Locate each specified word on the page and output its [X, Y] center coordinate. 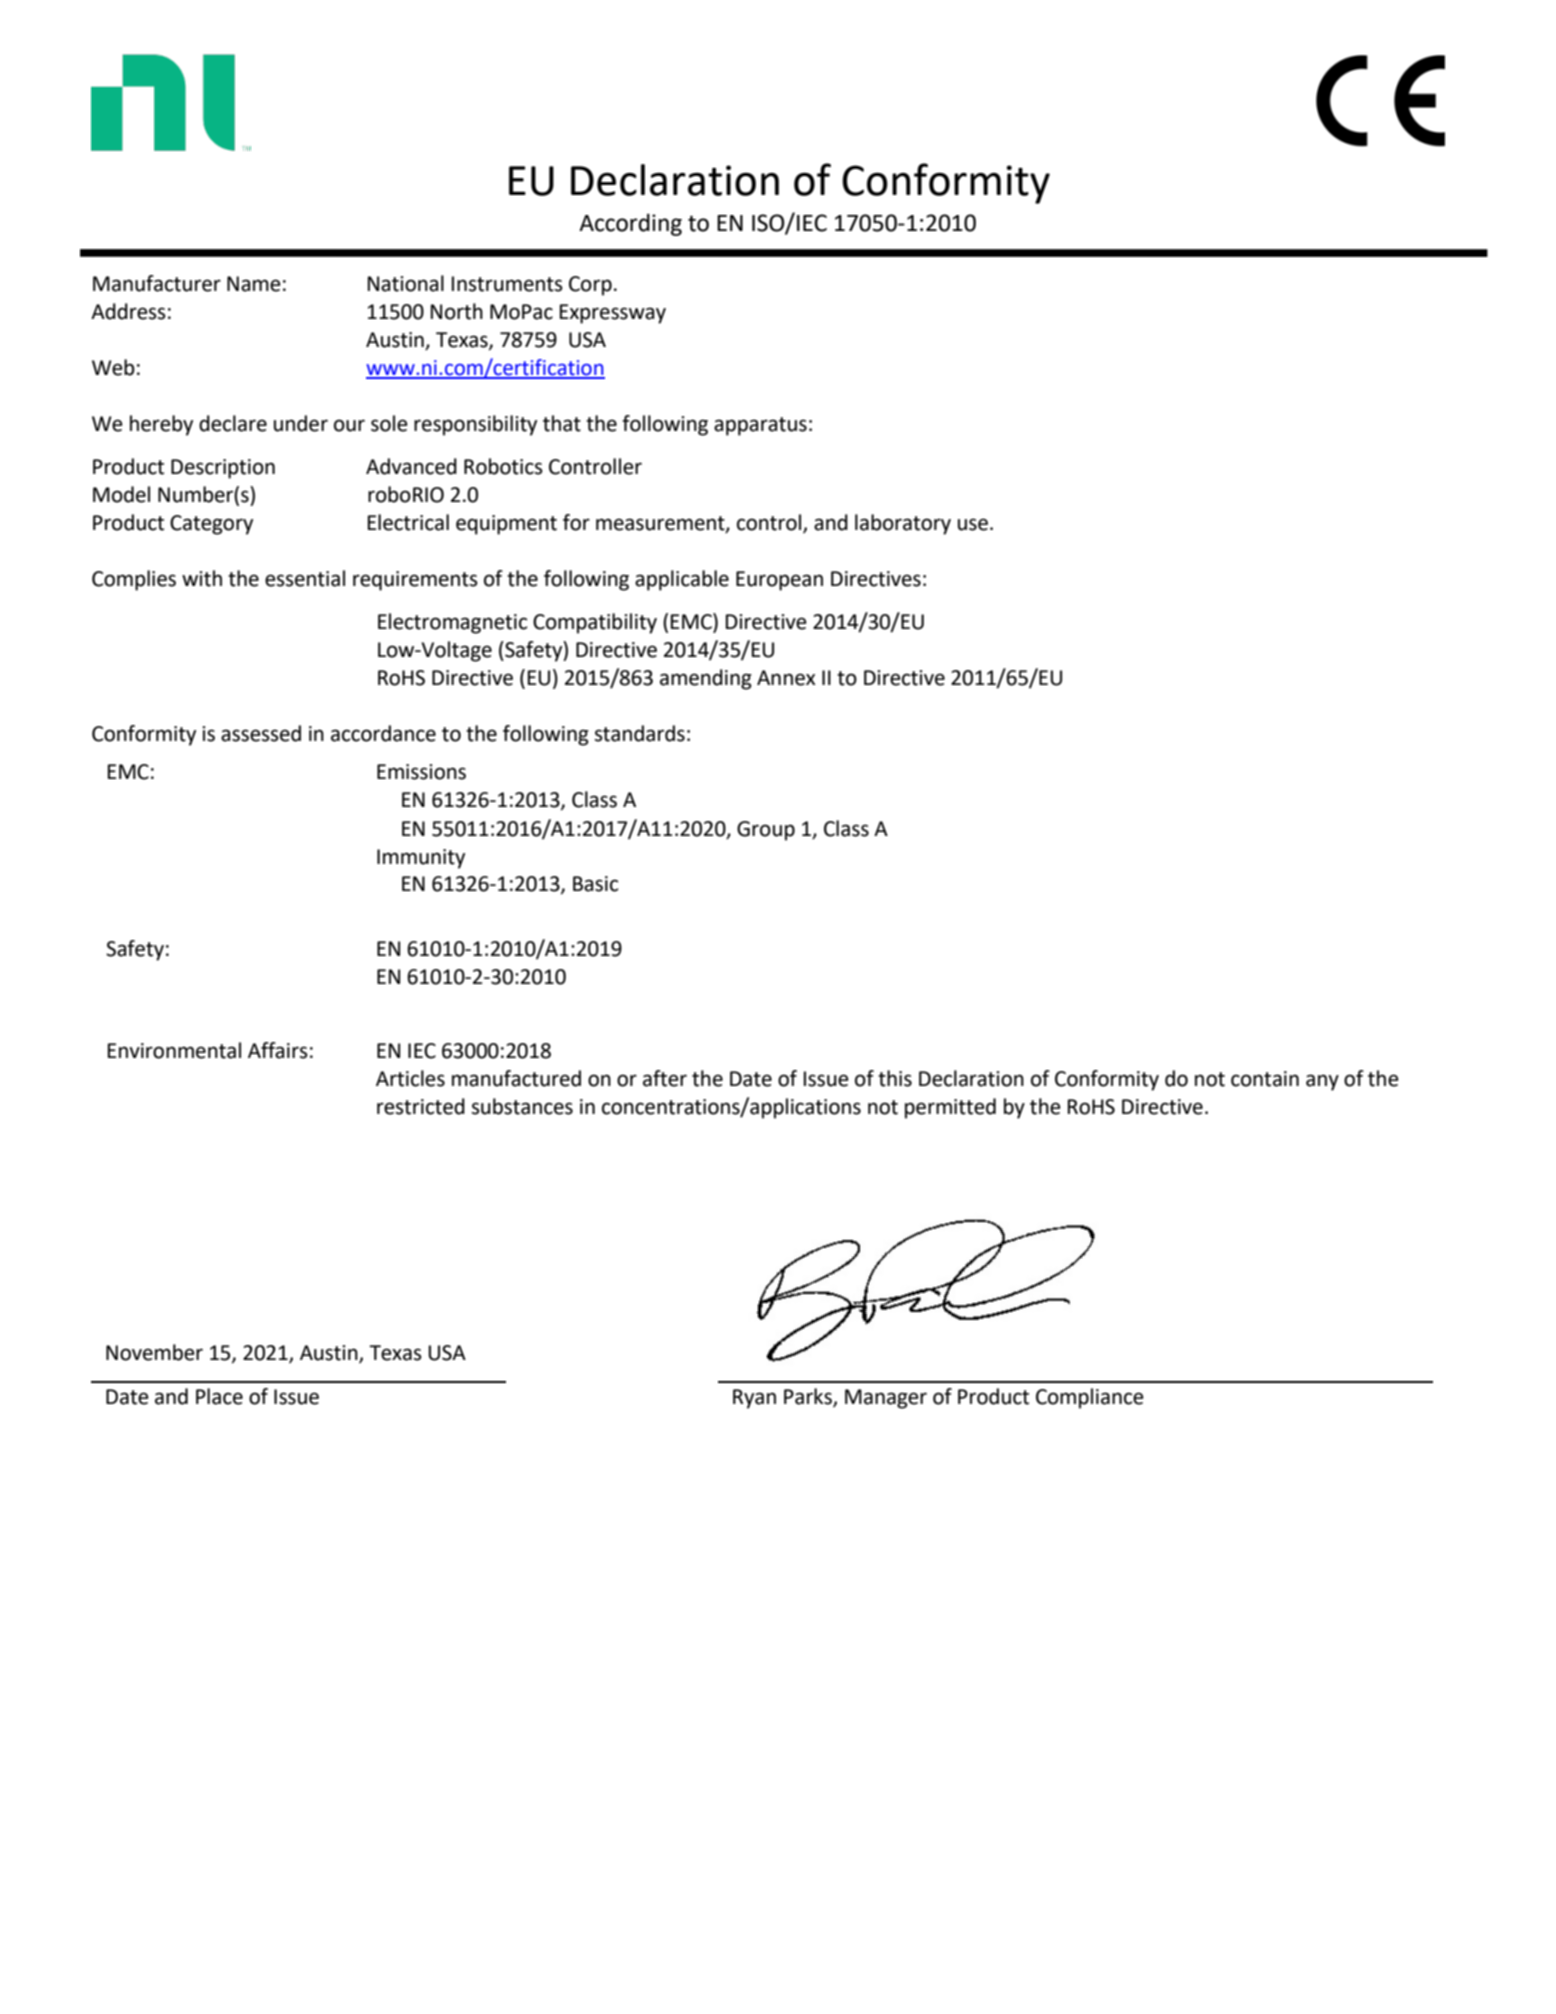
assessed [261, 733]
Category [211, 525]
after [665, 1078]
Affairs [278, 1050]
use [973, 524]
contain [1265, 1079]
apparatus [760, 426]
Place [219, 1396]
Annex [786, 678]
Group [766, 831]
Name [254, 284]
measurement [661, 524]
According [630, 224]
